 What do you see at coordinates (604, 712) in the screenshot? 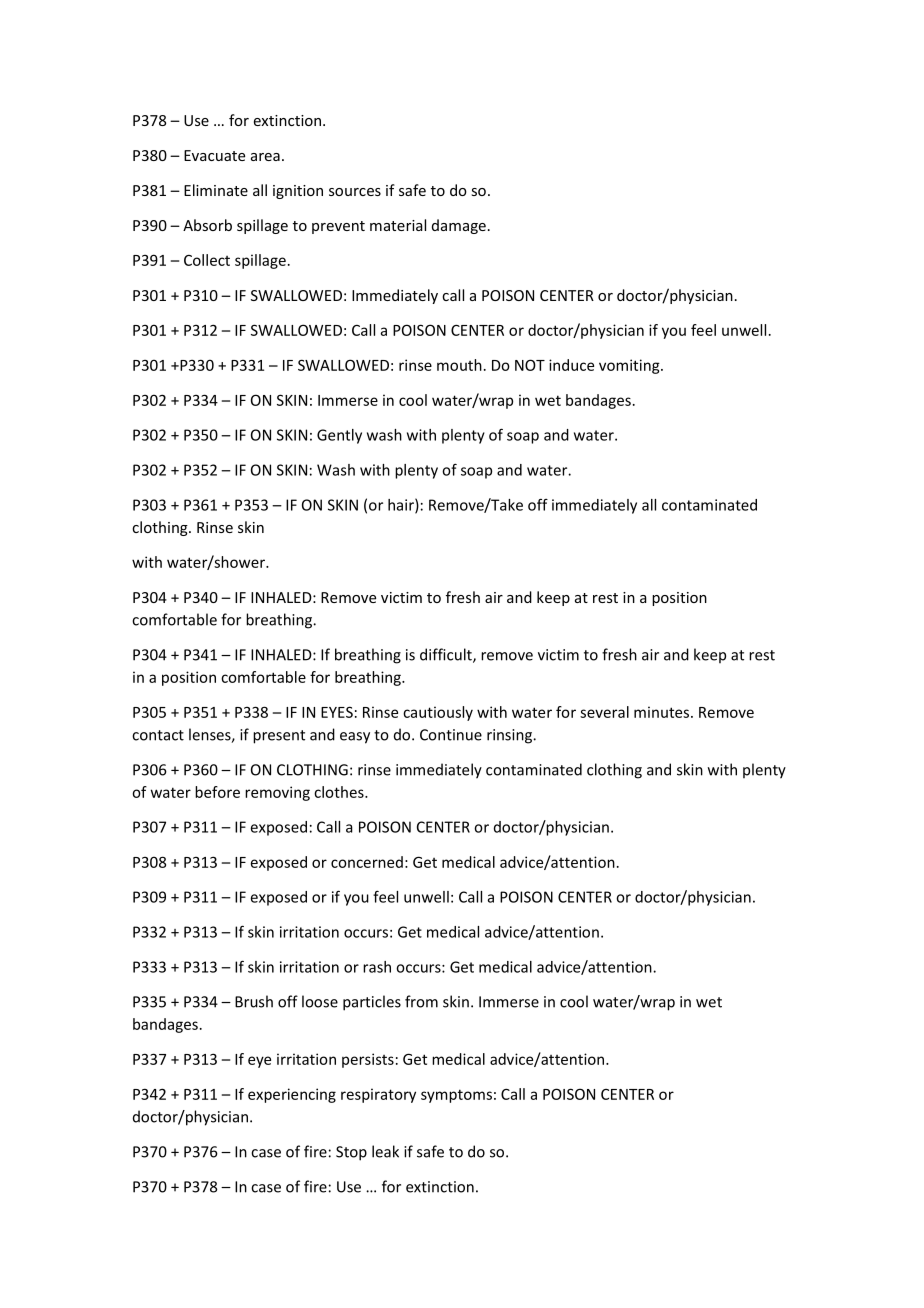
I see `several` at bounding box center [604, 712].
